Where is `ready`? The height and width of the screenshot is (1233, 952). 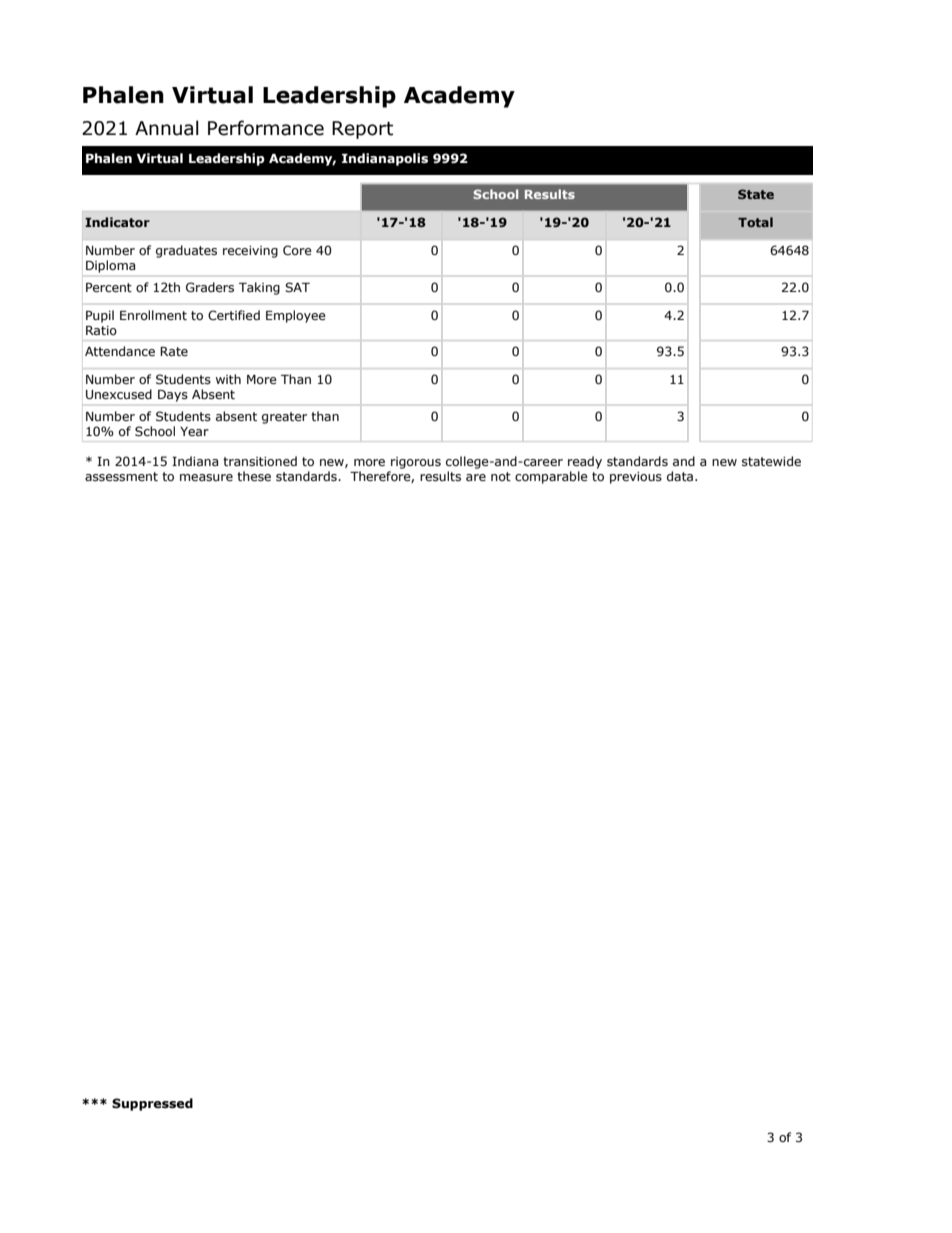 ready is located at coordinates (585, 462).
